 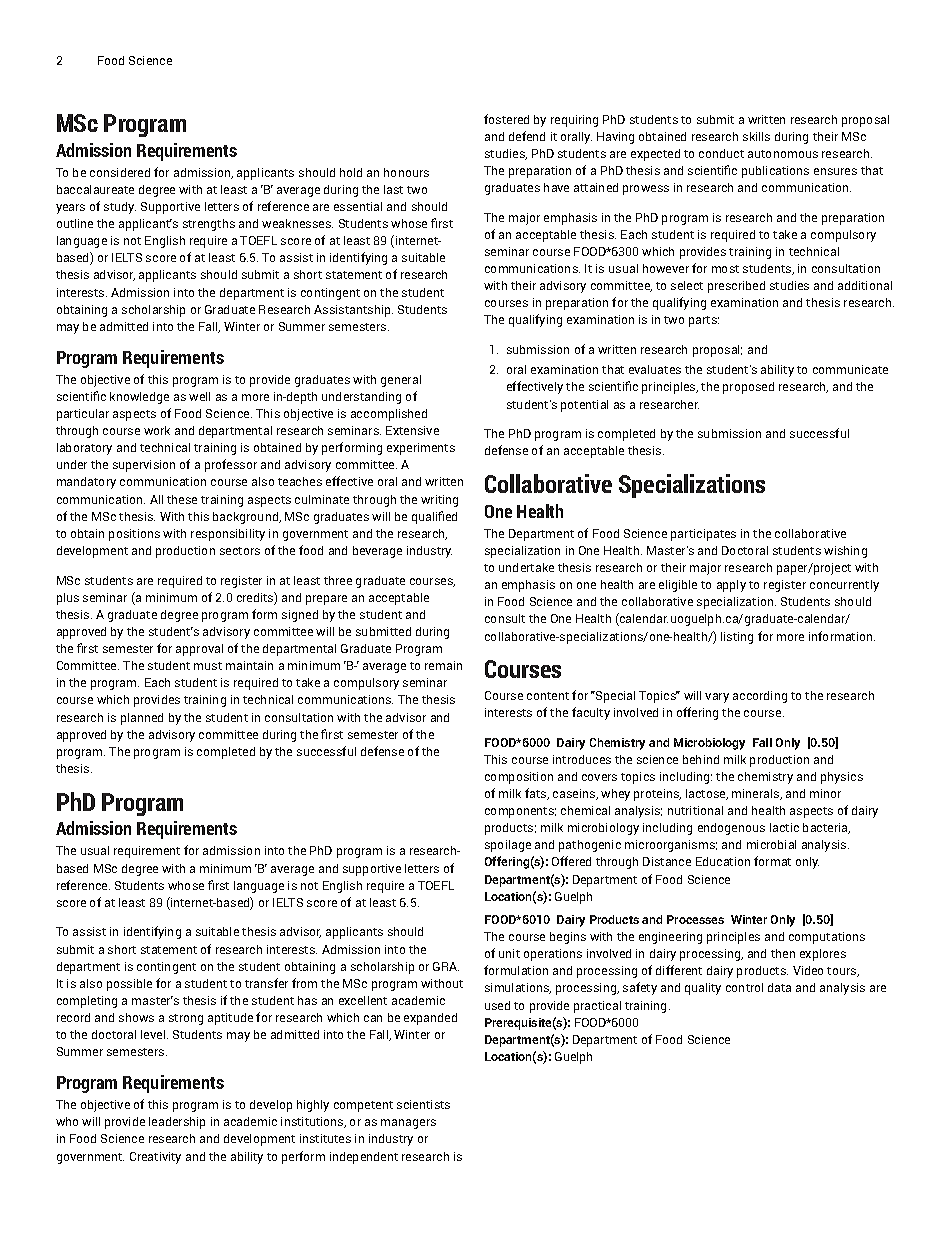 I want to click on Education, so click(x=723, y=861).
